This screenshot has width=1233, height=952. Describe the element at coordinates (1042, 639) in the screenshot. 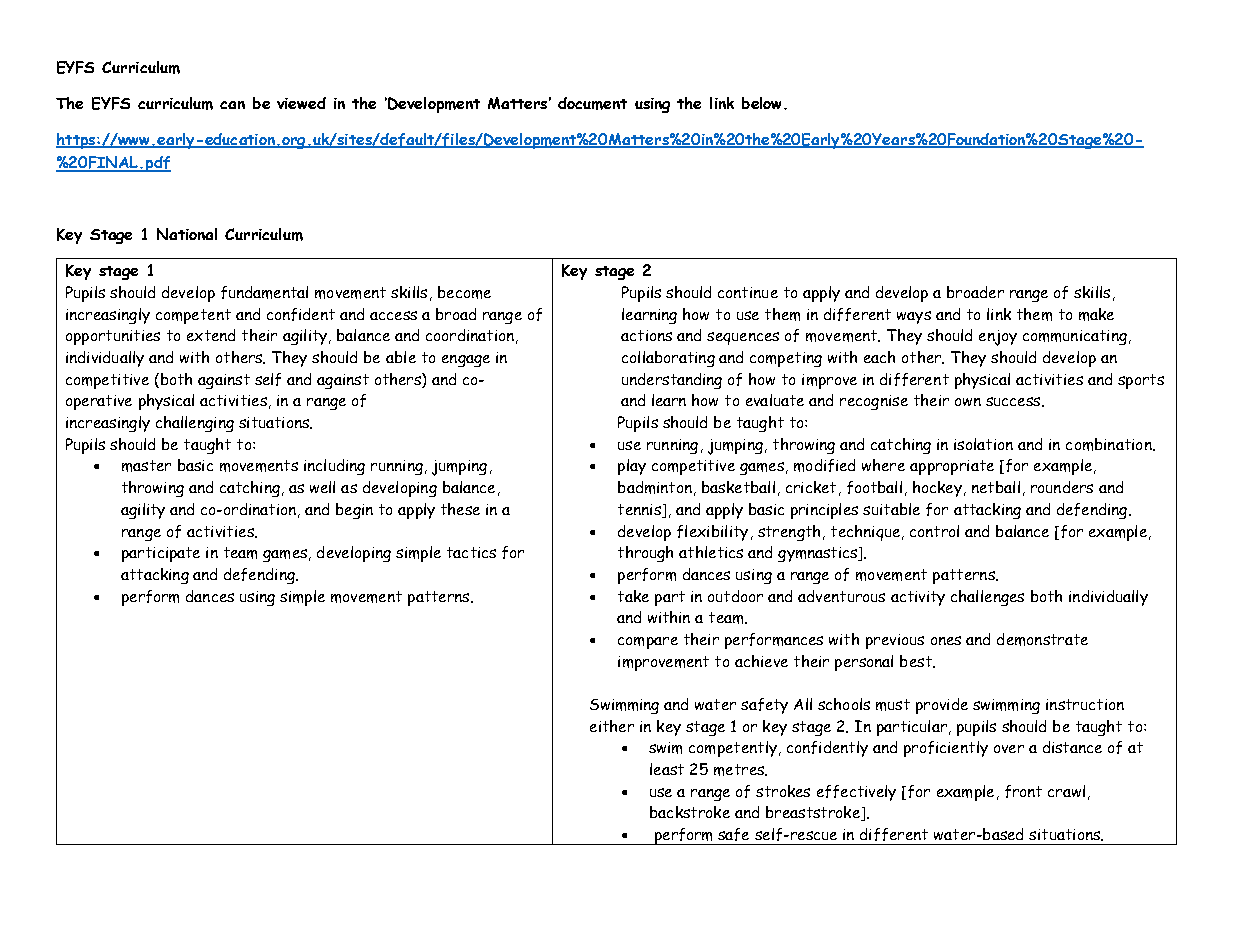

I see `demonstrate` at that location.
